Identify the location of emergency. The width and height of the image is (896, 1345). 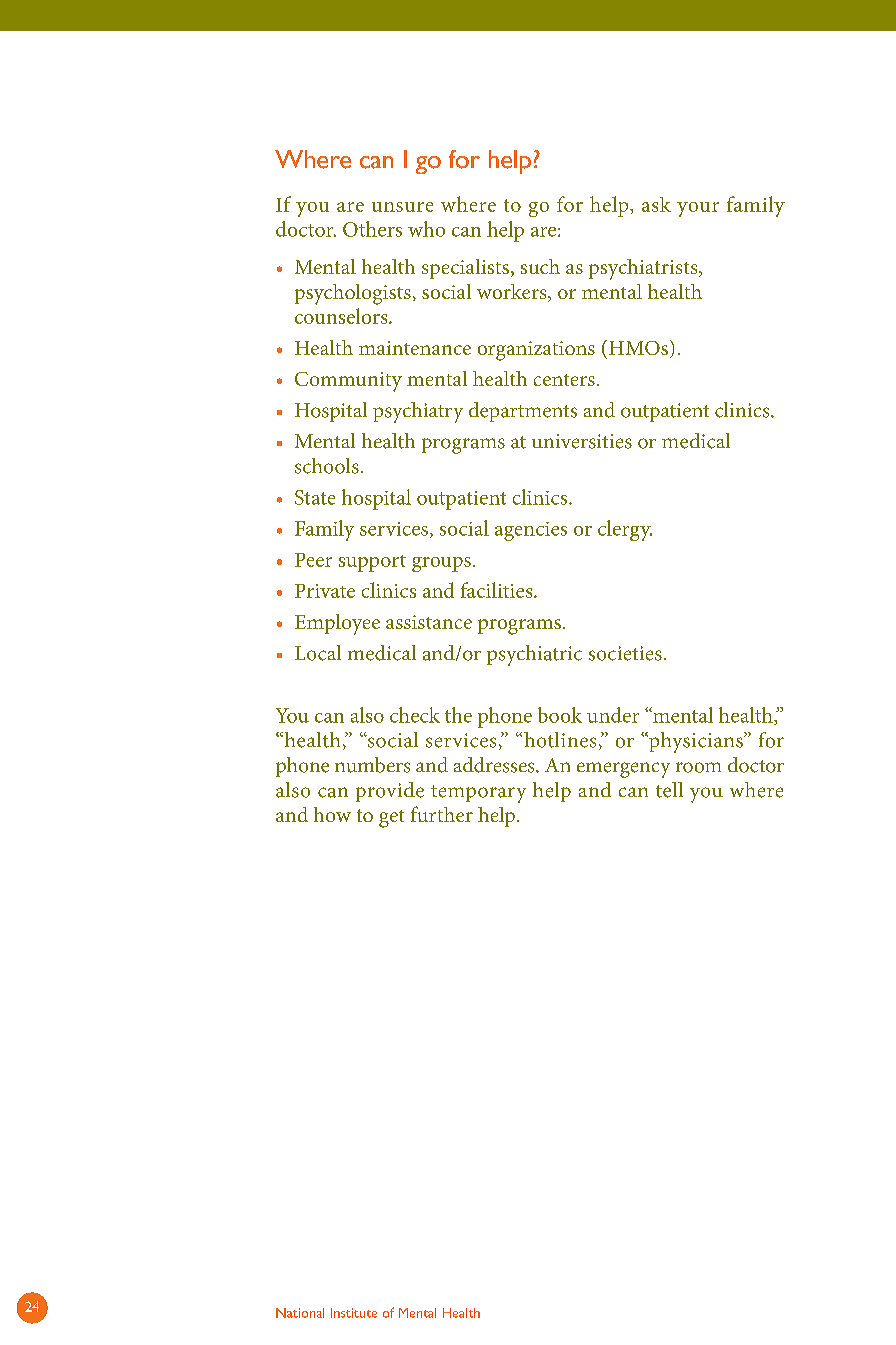
(623, 770).
